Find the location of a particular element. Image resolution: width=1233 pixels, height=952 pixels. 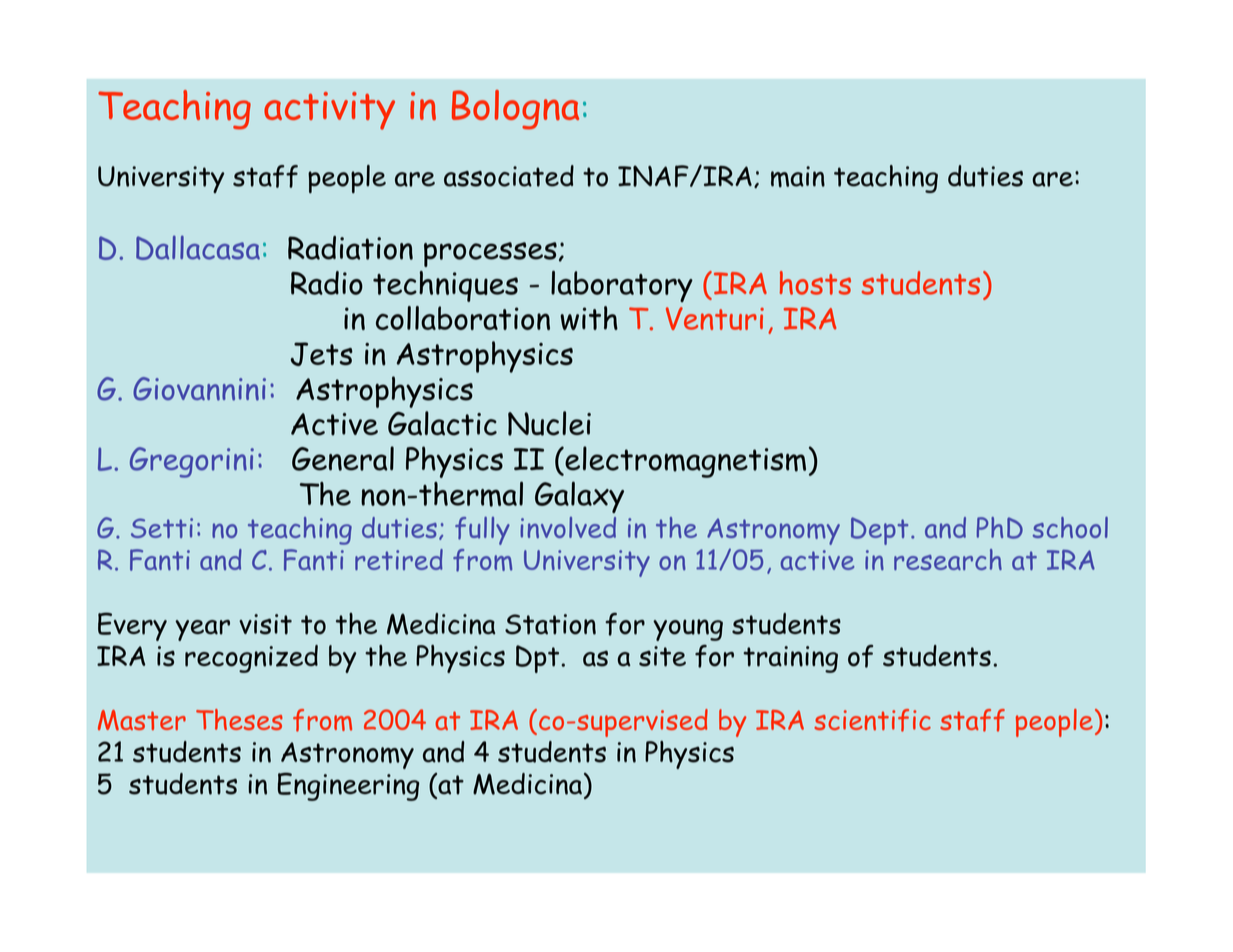

main is located at coordinates (798, 177).
